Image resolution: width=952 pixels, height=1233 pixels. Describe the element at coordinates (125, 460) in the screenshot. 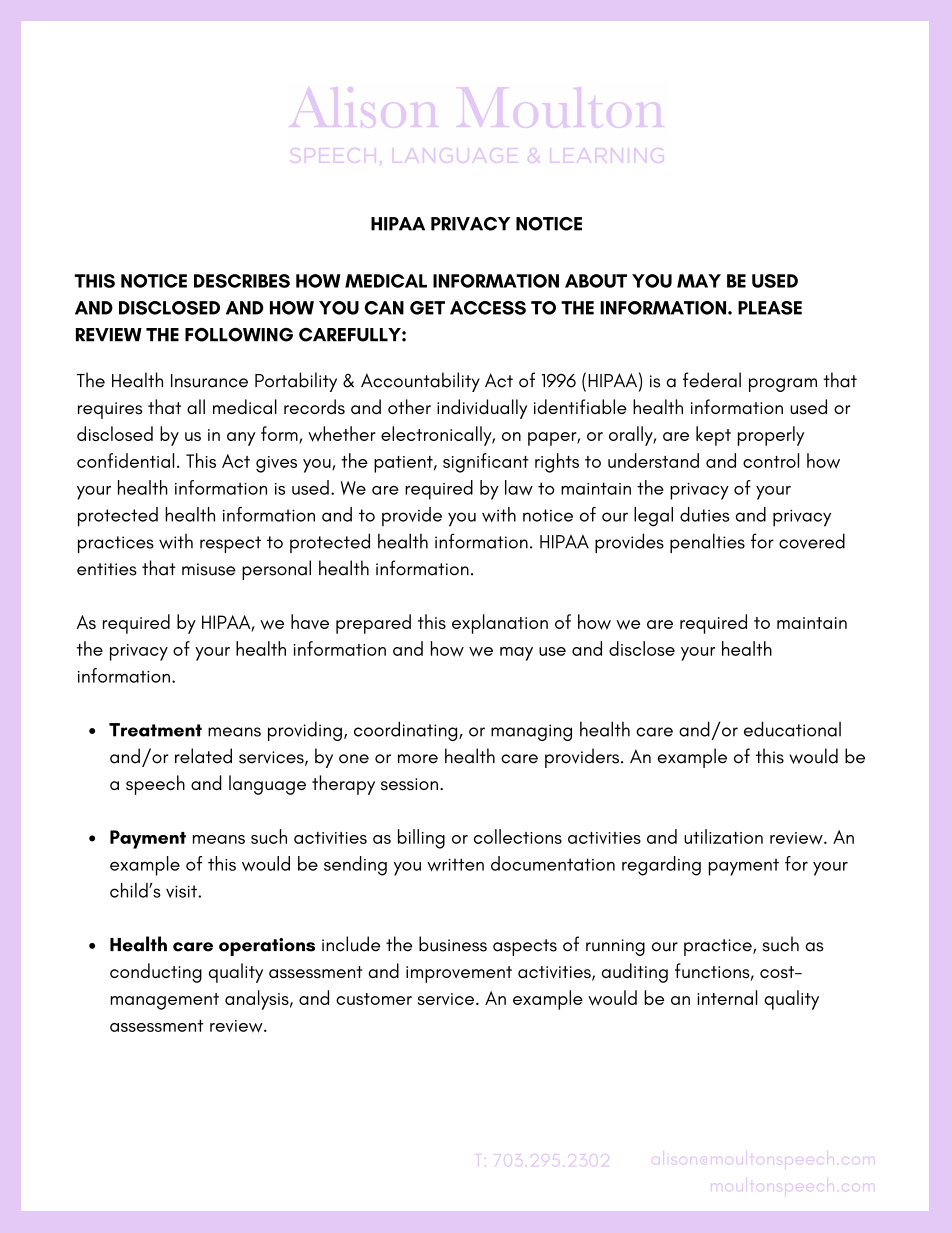

I see `confidential` at that location.
